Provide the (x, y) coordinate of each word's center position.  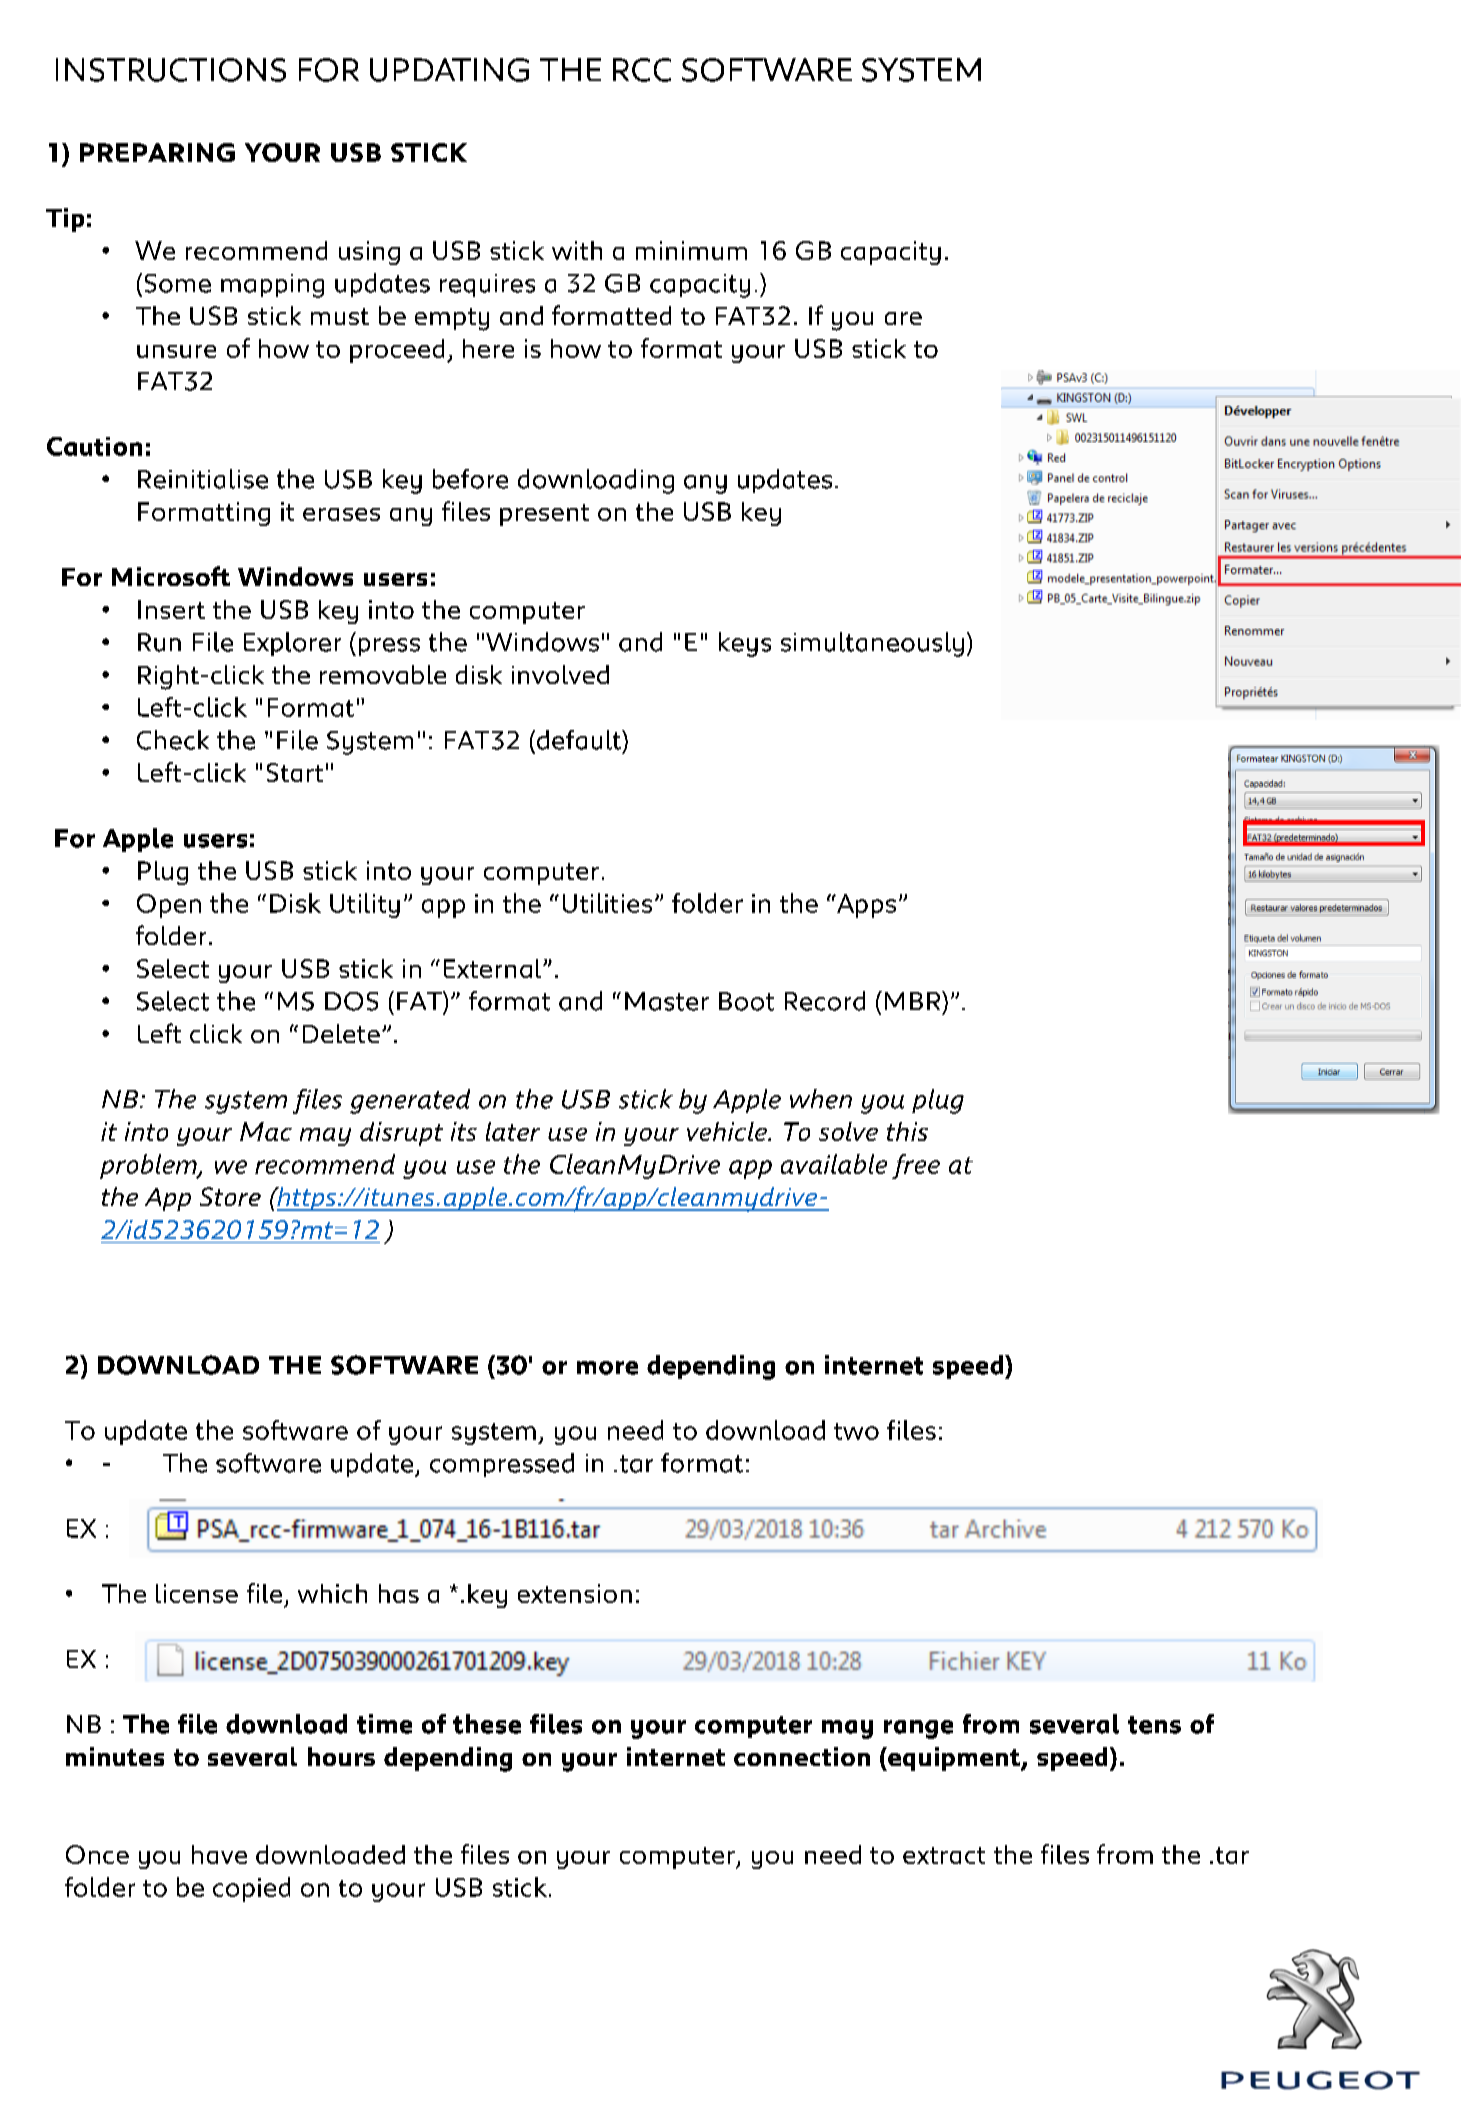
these (487, 1724)
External (492, 968)
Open (169, 906)
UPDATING (449, 70)
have (219, 1854)
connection (802, 1756)
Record (825, 1001)
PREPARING (157, 152)
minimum (691, 250)
